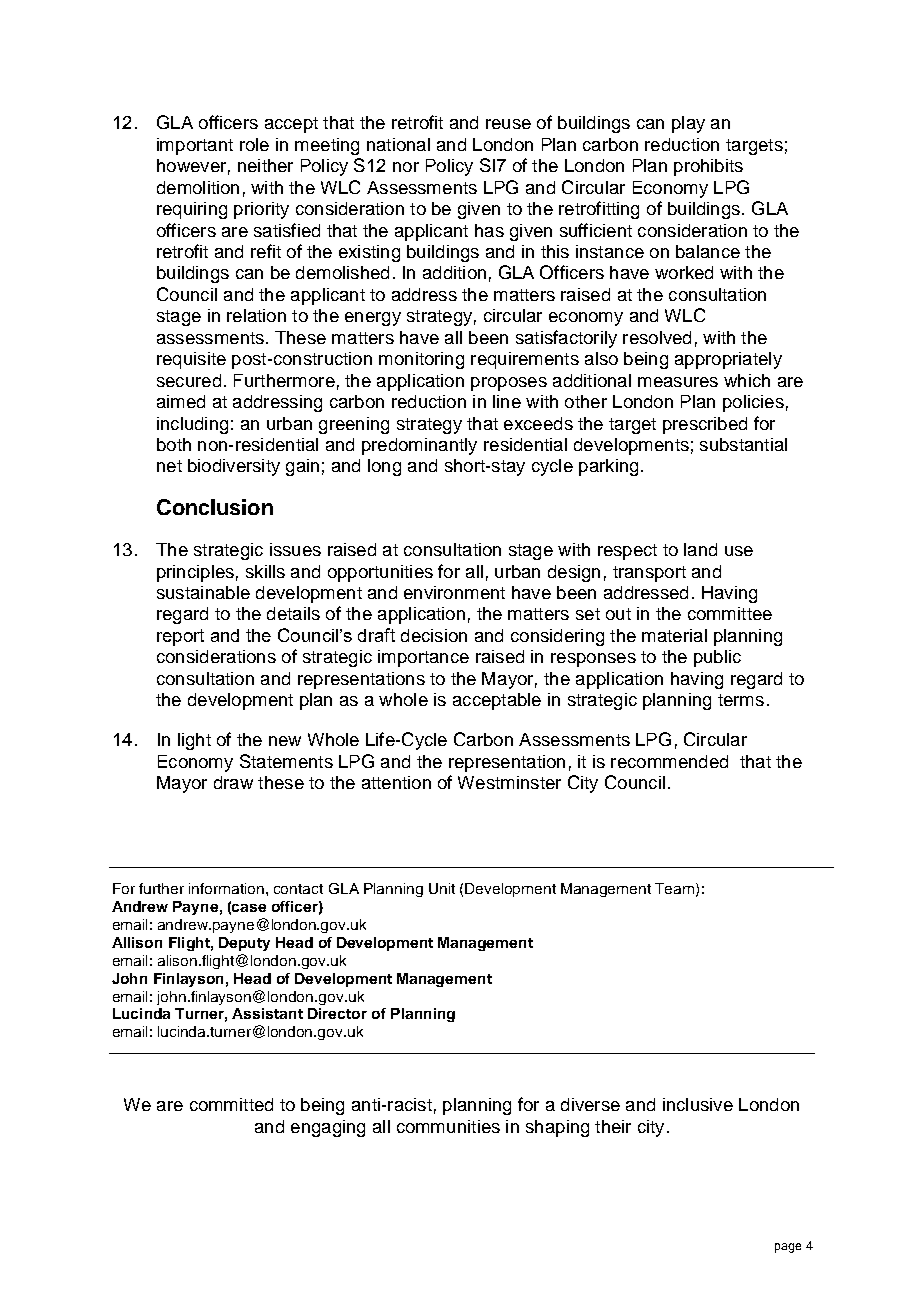  Describe the element at coordinates (708, 167) in the image. I see `prohibits` at that location.
